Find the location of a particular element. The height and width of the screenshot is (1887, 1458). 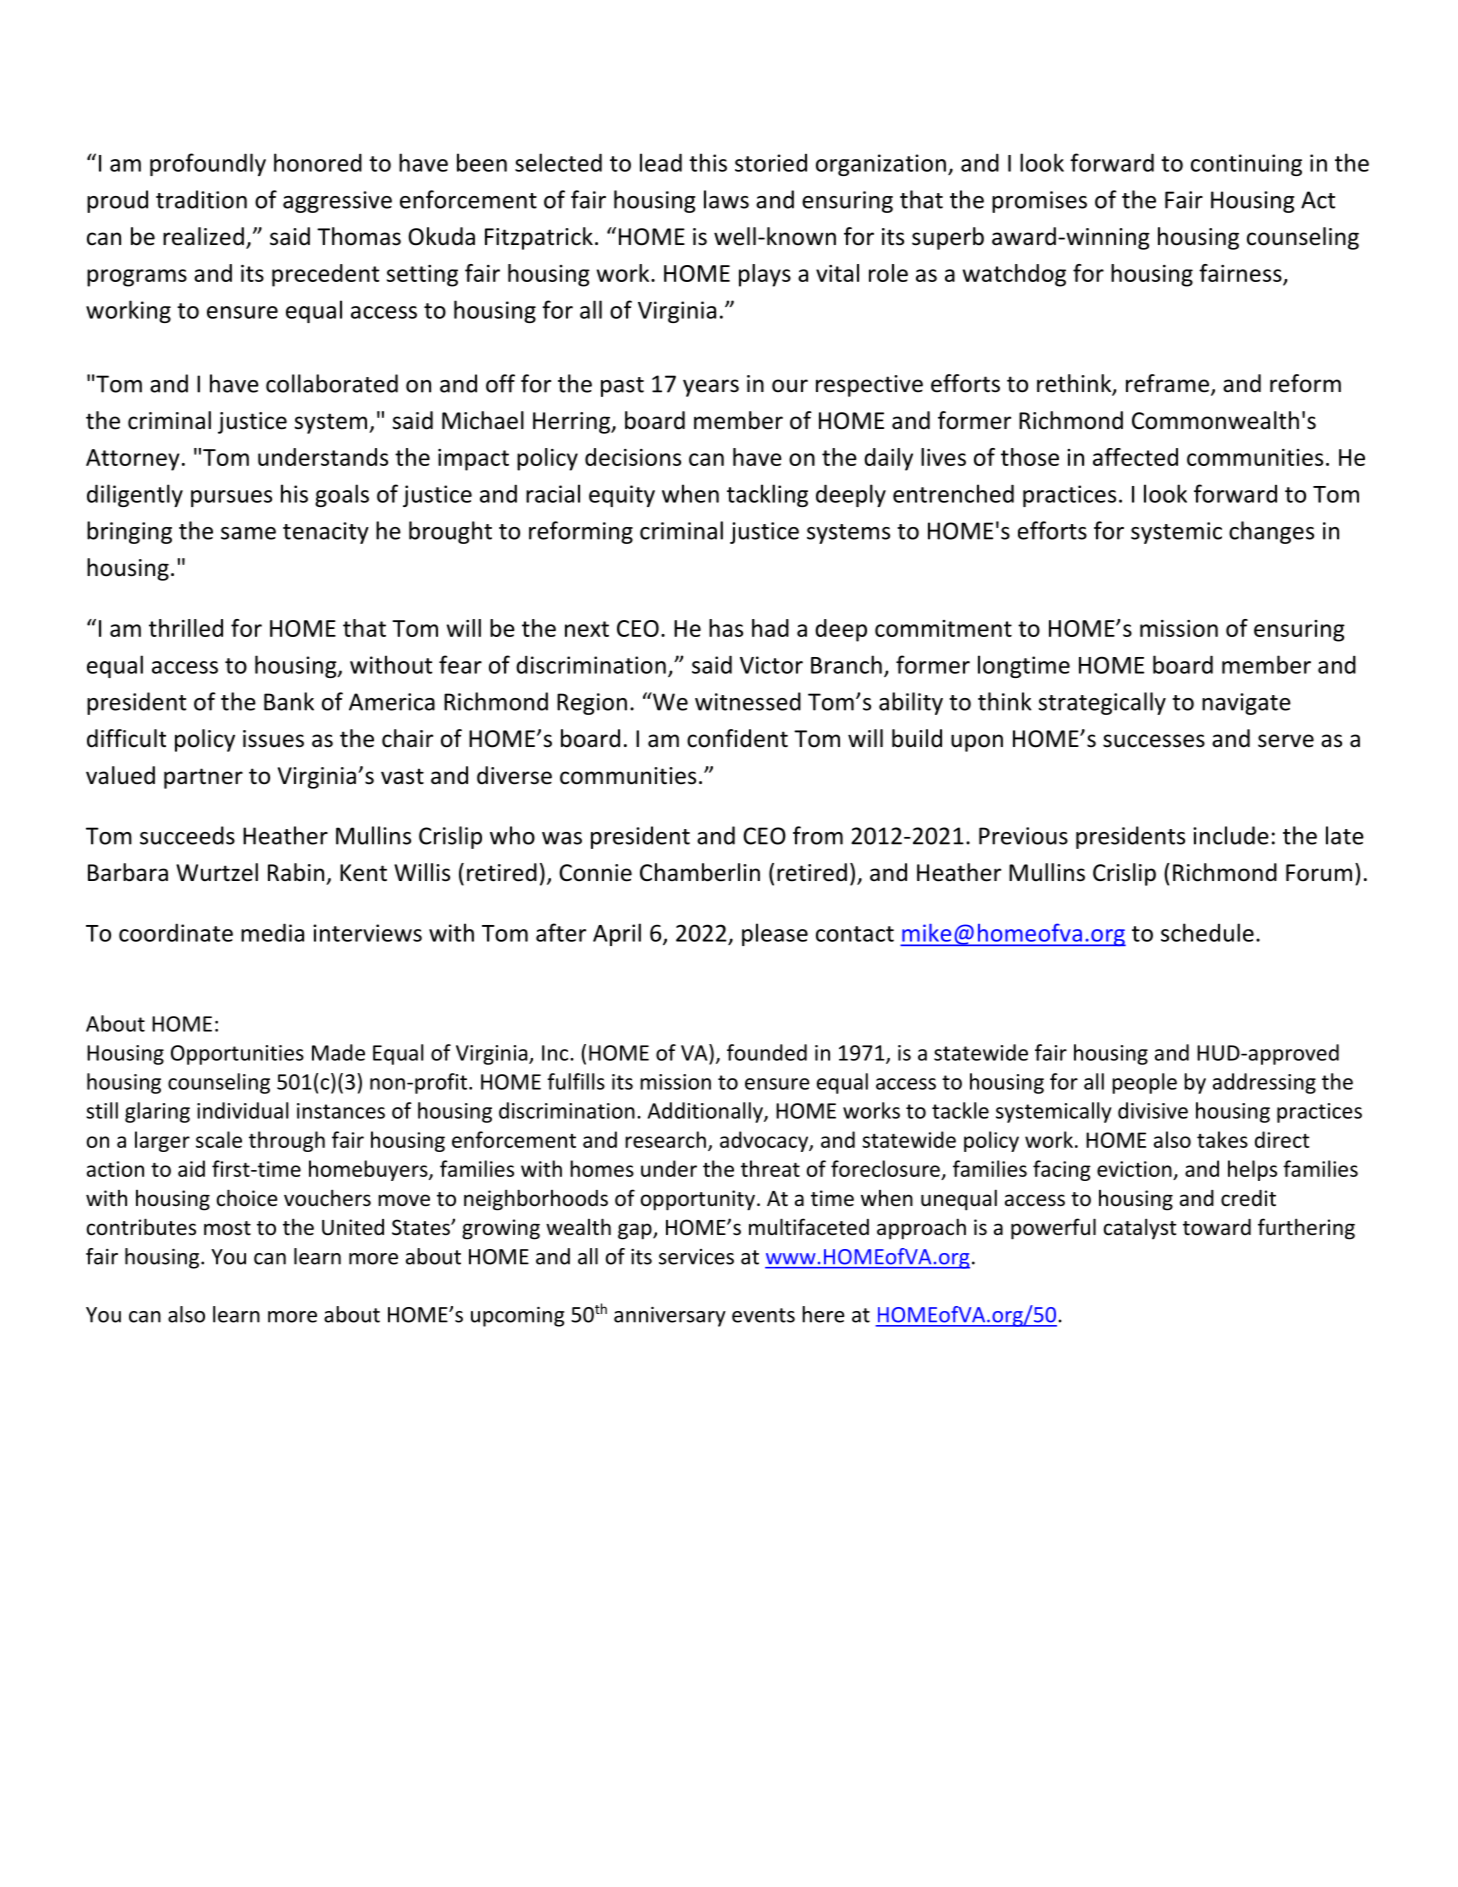

successes is located at coordinates (1154, 741).
